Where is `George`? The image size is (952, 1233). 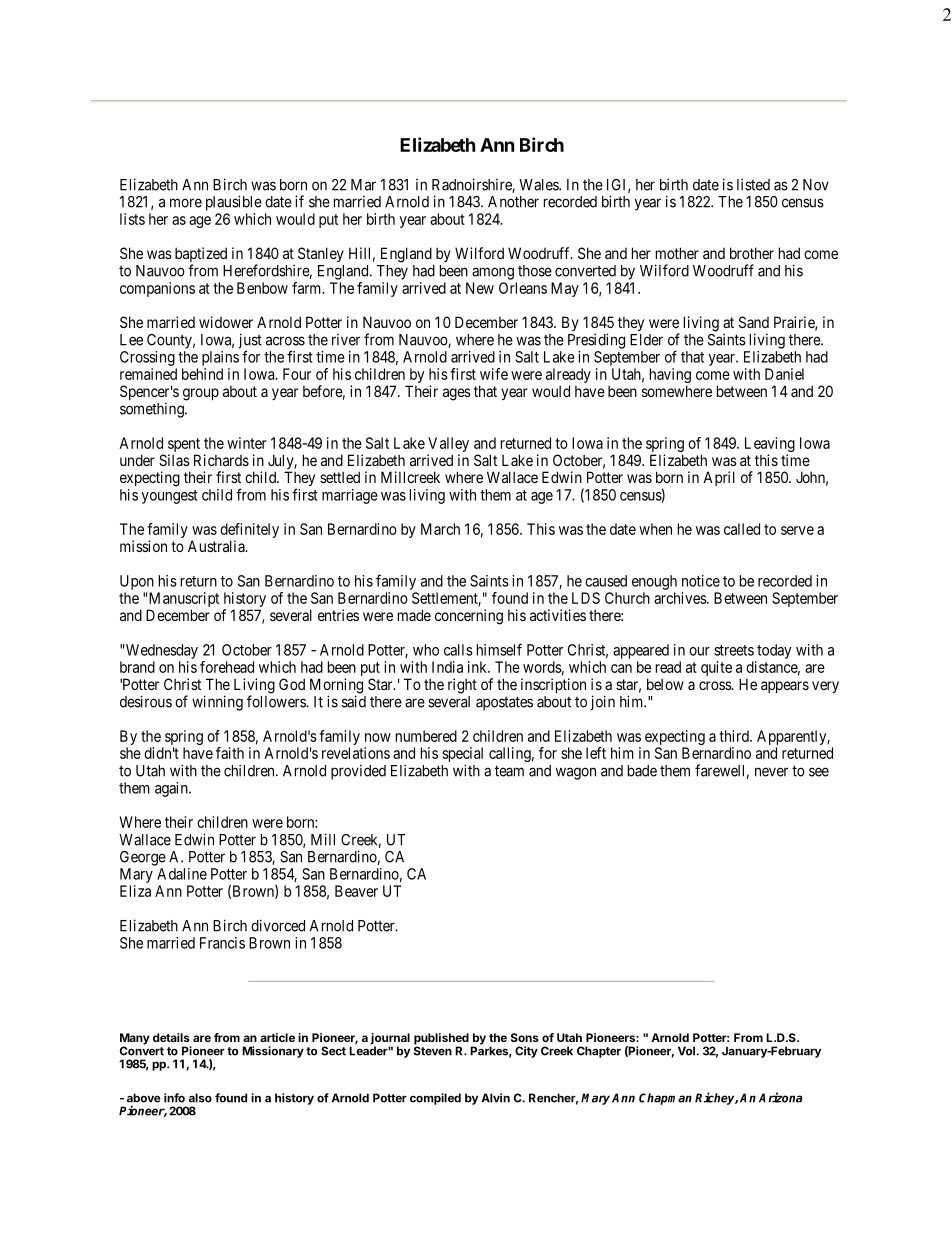 George is located at coordinates (143, 858).
